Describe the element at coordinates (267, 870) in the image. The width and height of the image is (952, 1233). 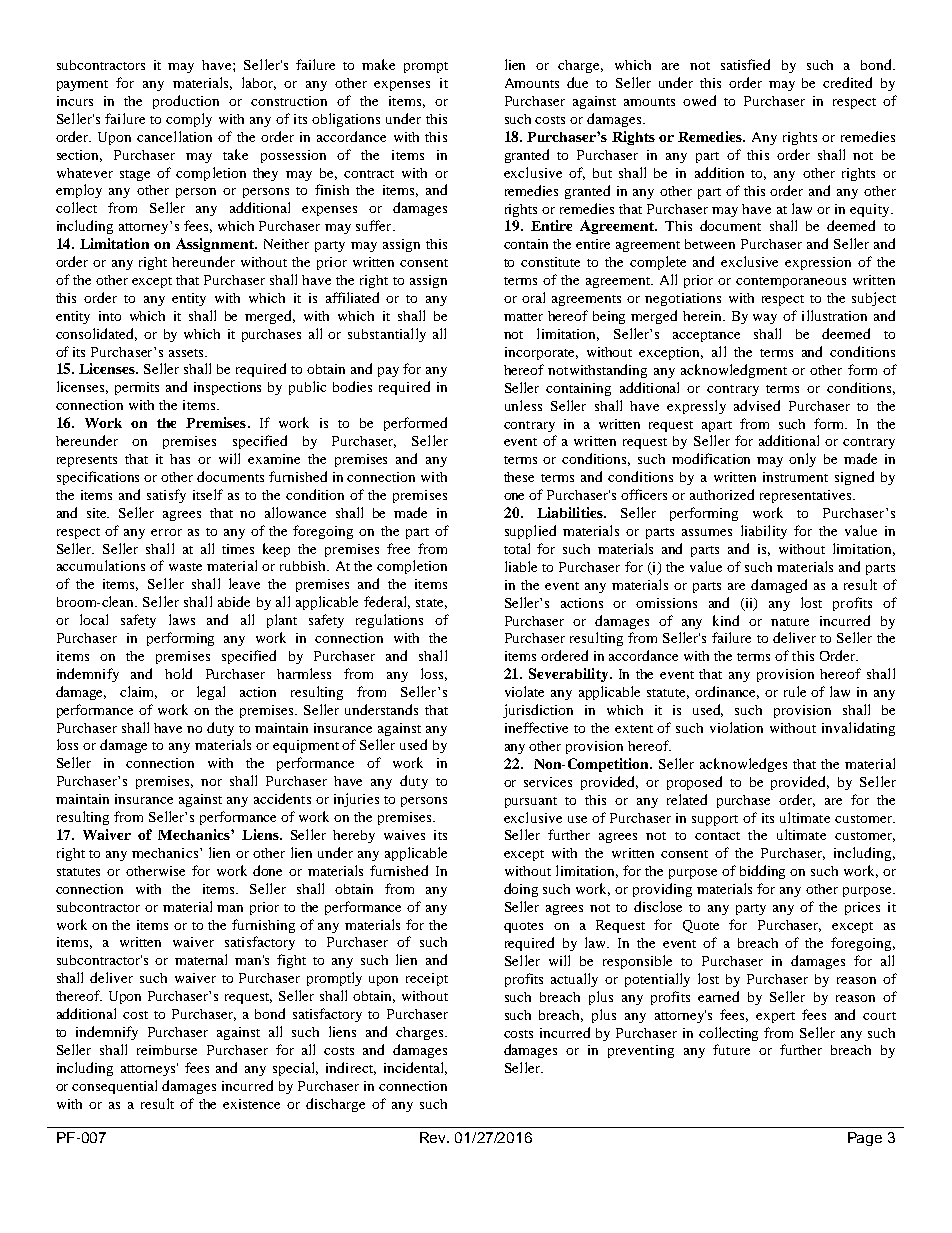
I see `done` at that location.
